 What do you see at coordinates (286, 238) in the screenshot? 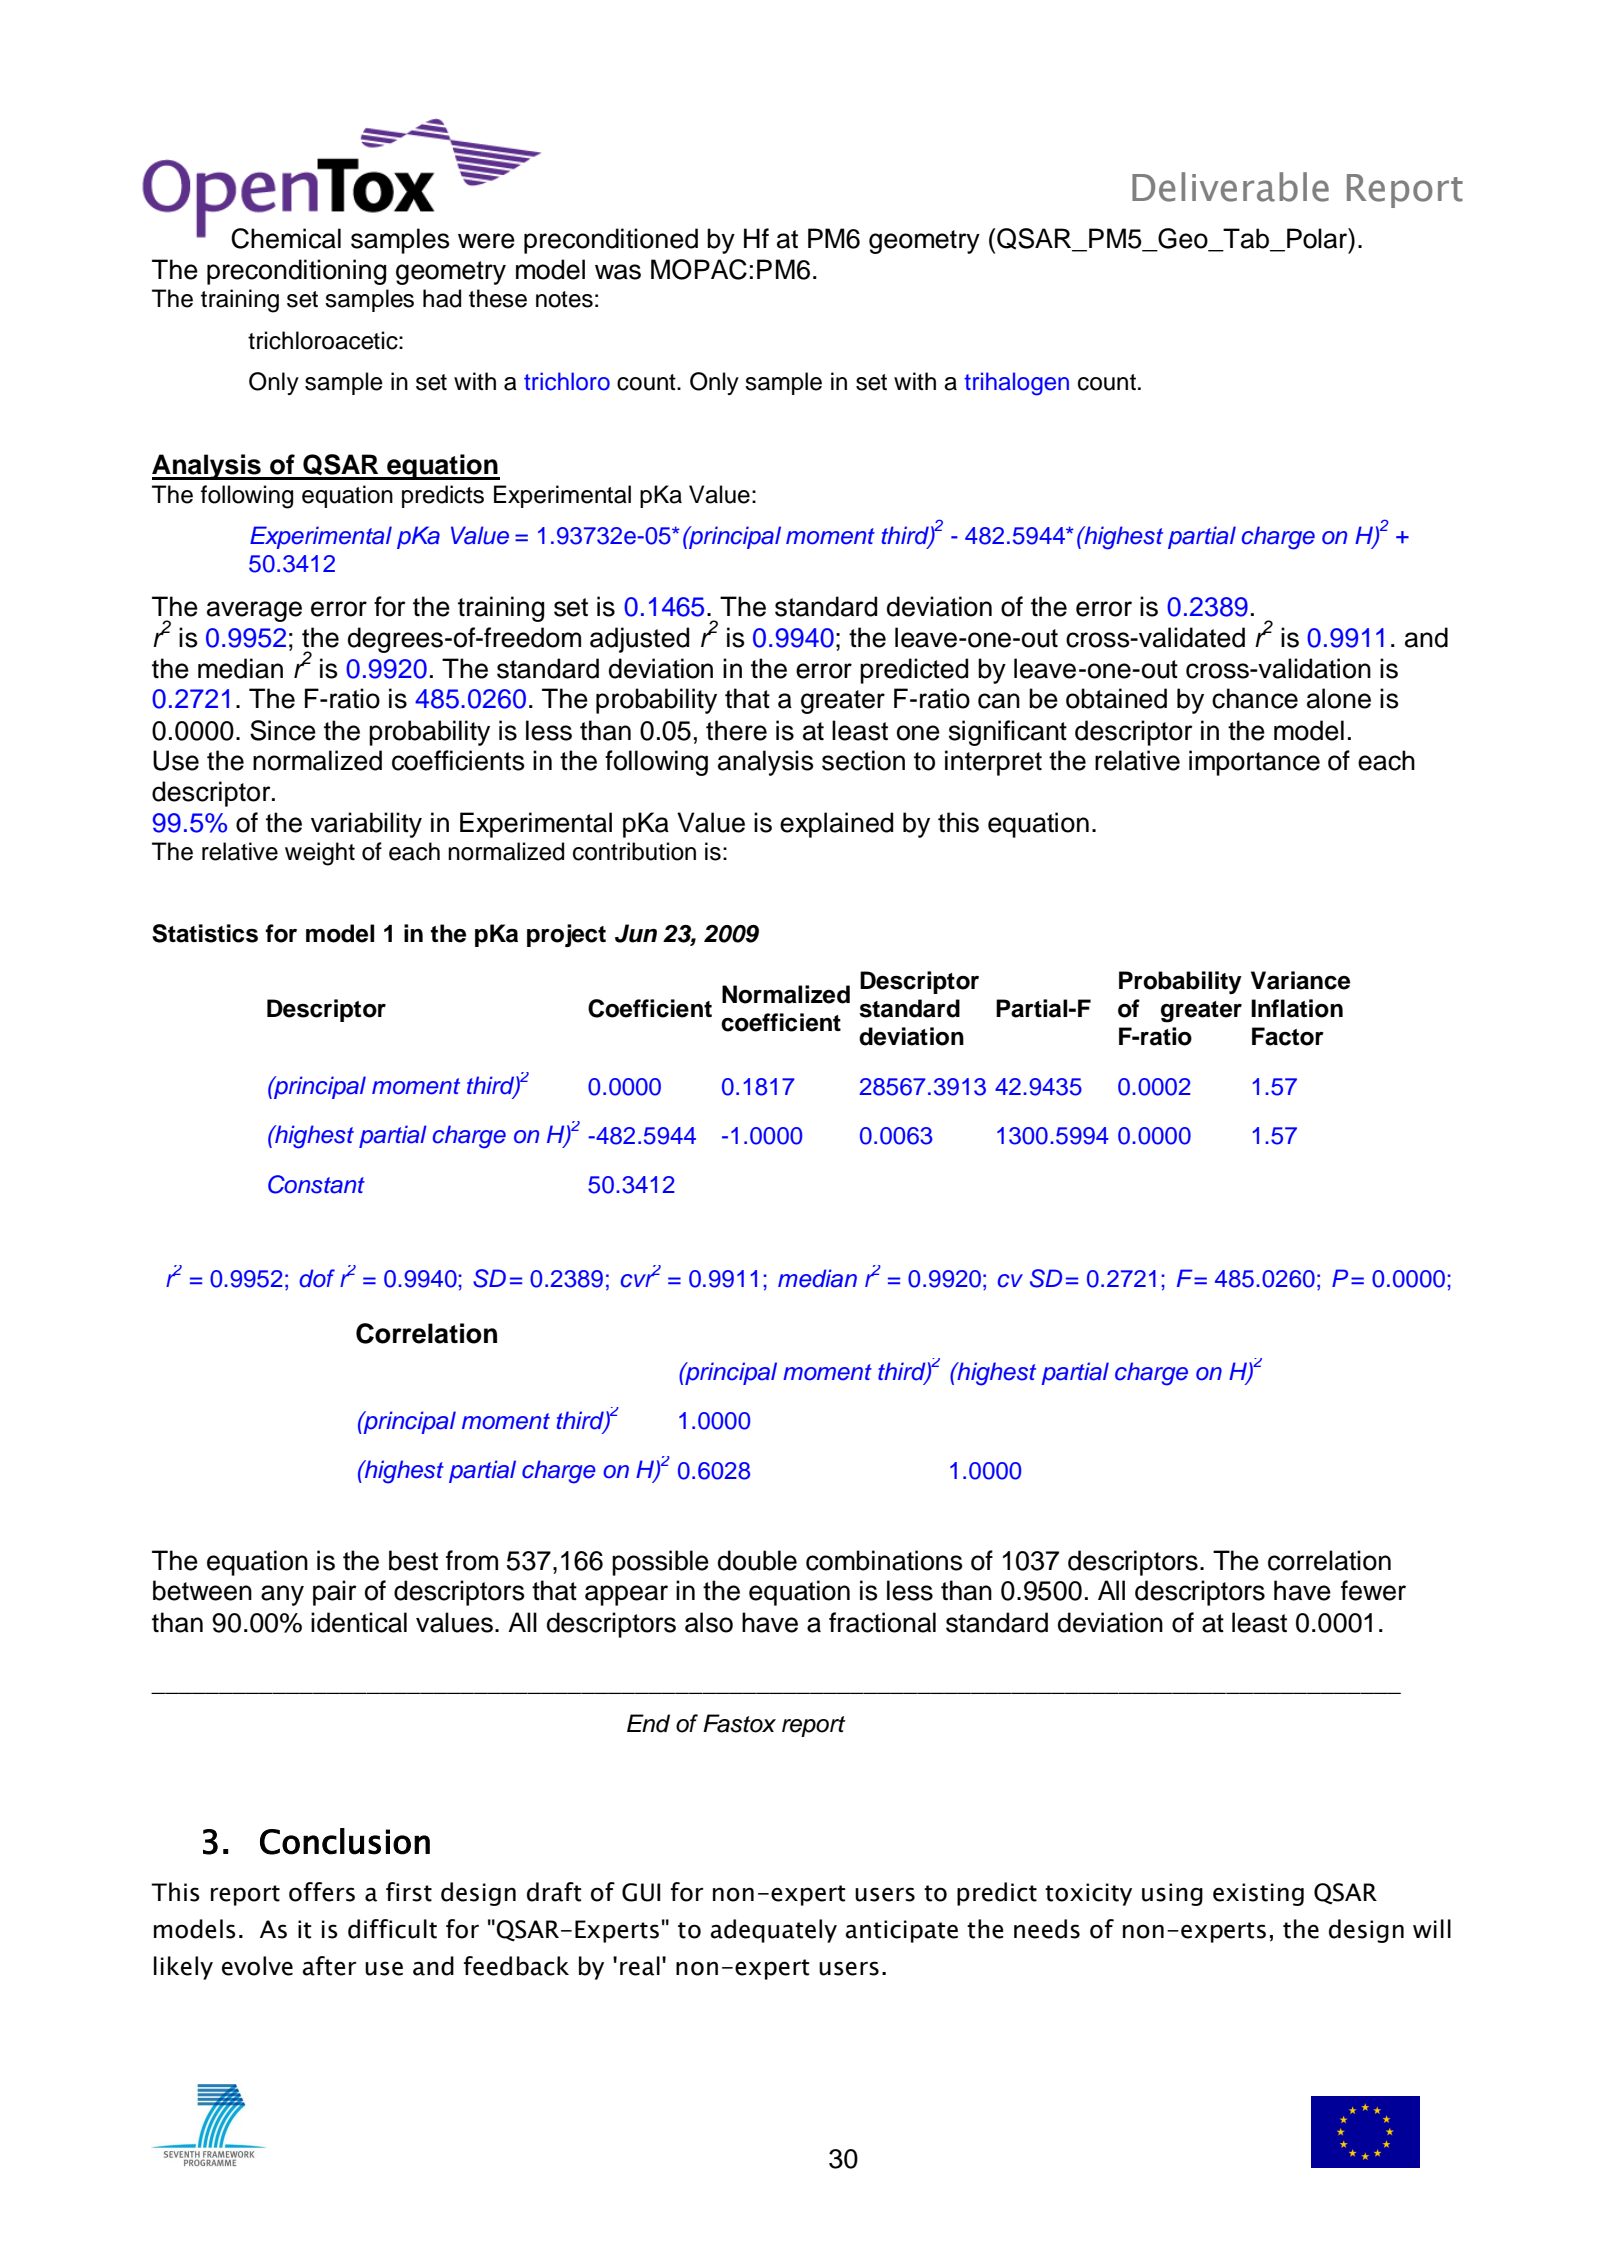
I see `Chemical` at bounding box center [286, 238].
